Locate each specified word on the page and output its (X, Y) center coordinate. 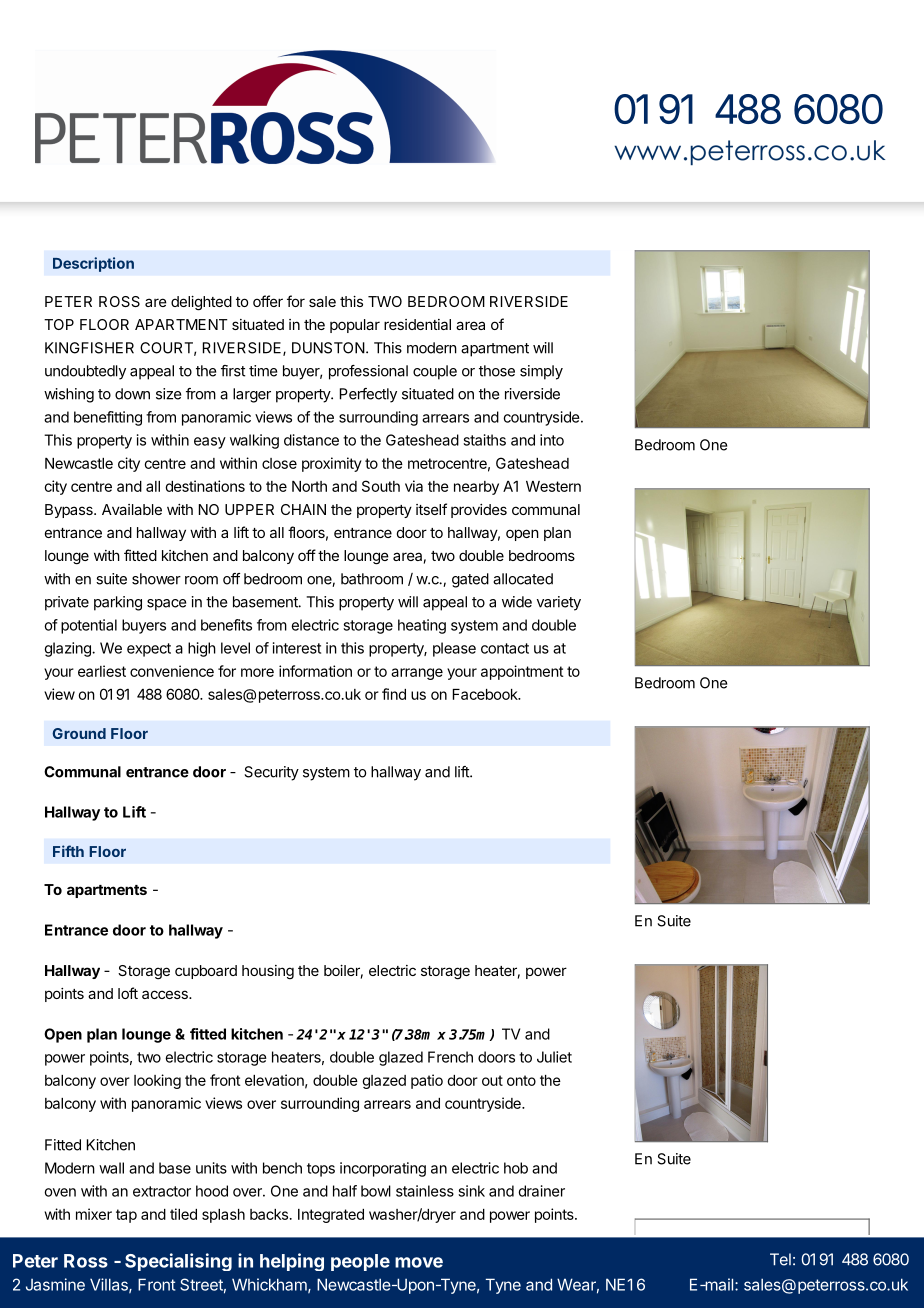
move (419, 1262)
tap (126, 1216)
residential (417, 324)
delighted (201, 303)
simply (541, 372)
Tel (780, 1259)
